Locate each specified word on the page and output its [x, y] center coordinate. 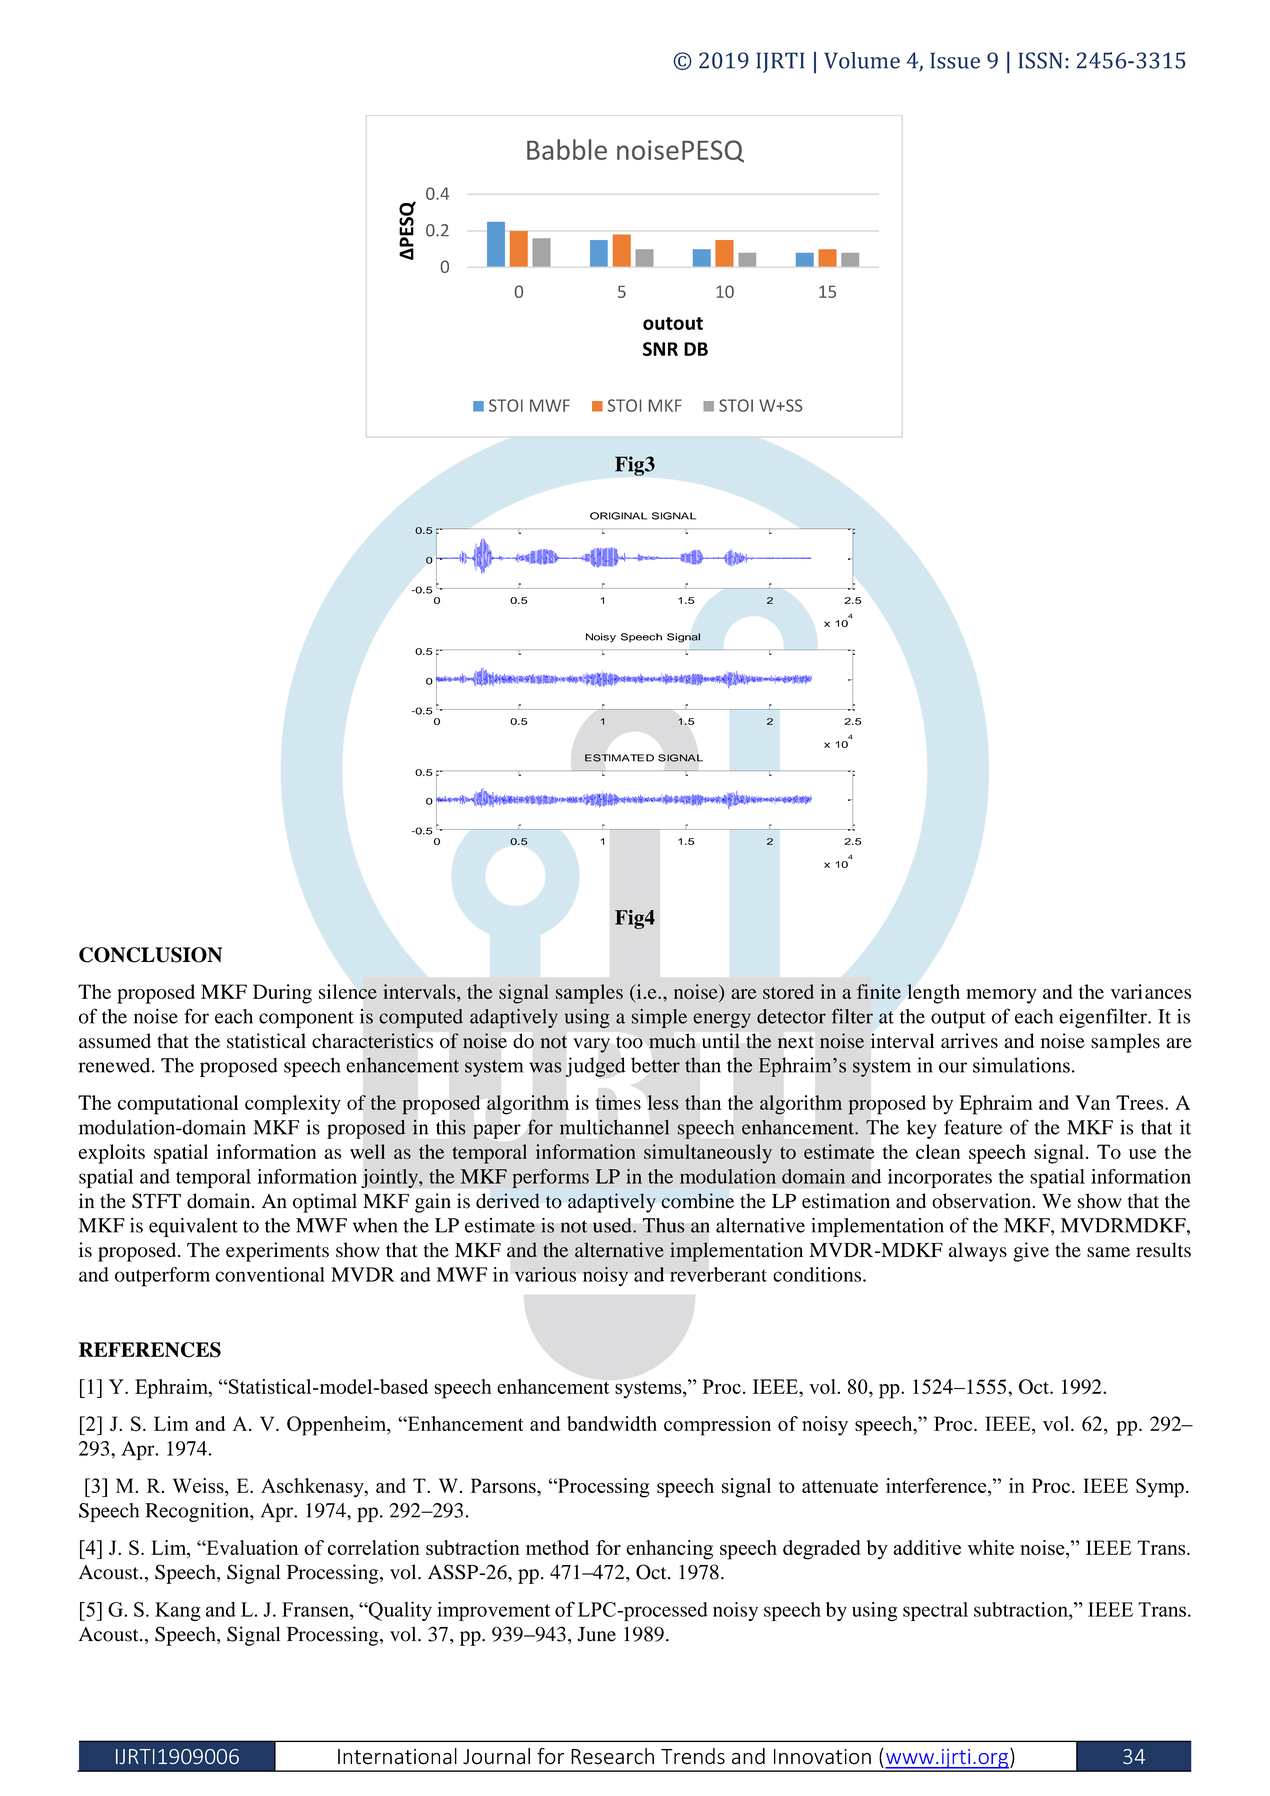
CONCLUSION [150, 955]
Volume [862, 60]
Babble [567, 149]
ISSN [1040, 60]
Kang [178, 1611]
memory [1001, 996]
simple [659, 1018]
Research [612, 1756]
